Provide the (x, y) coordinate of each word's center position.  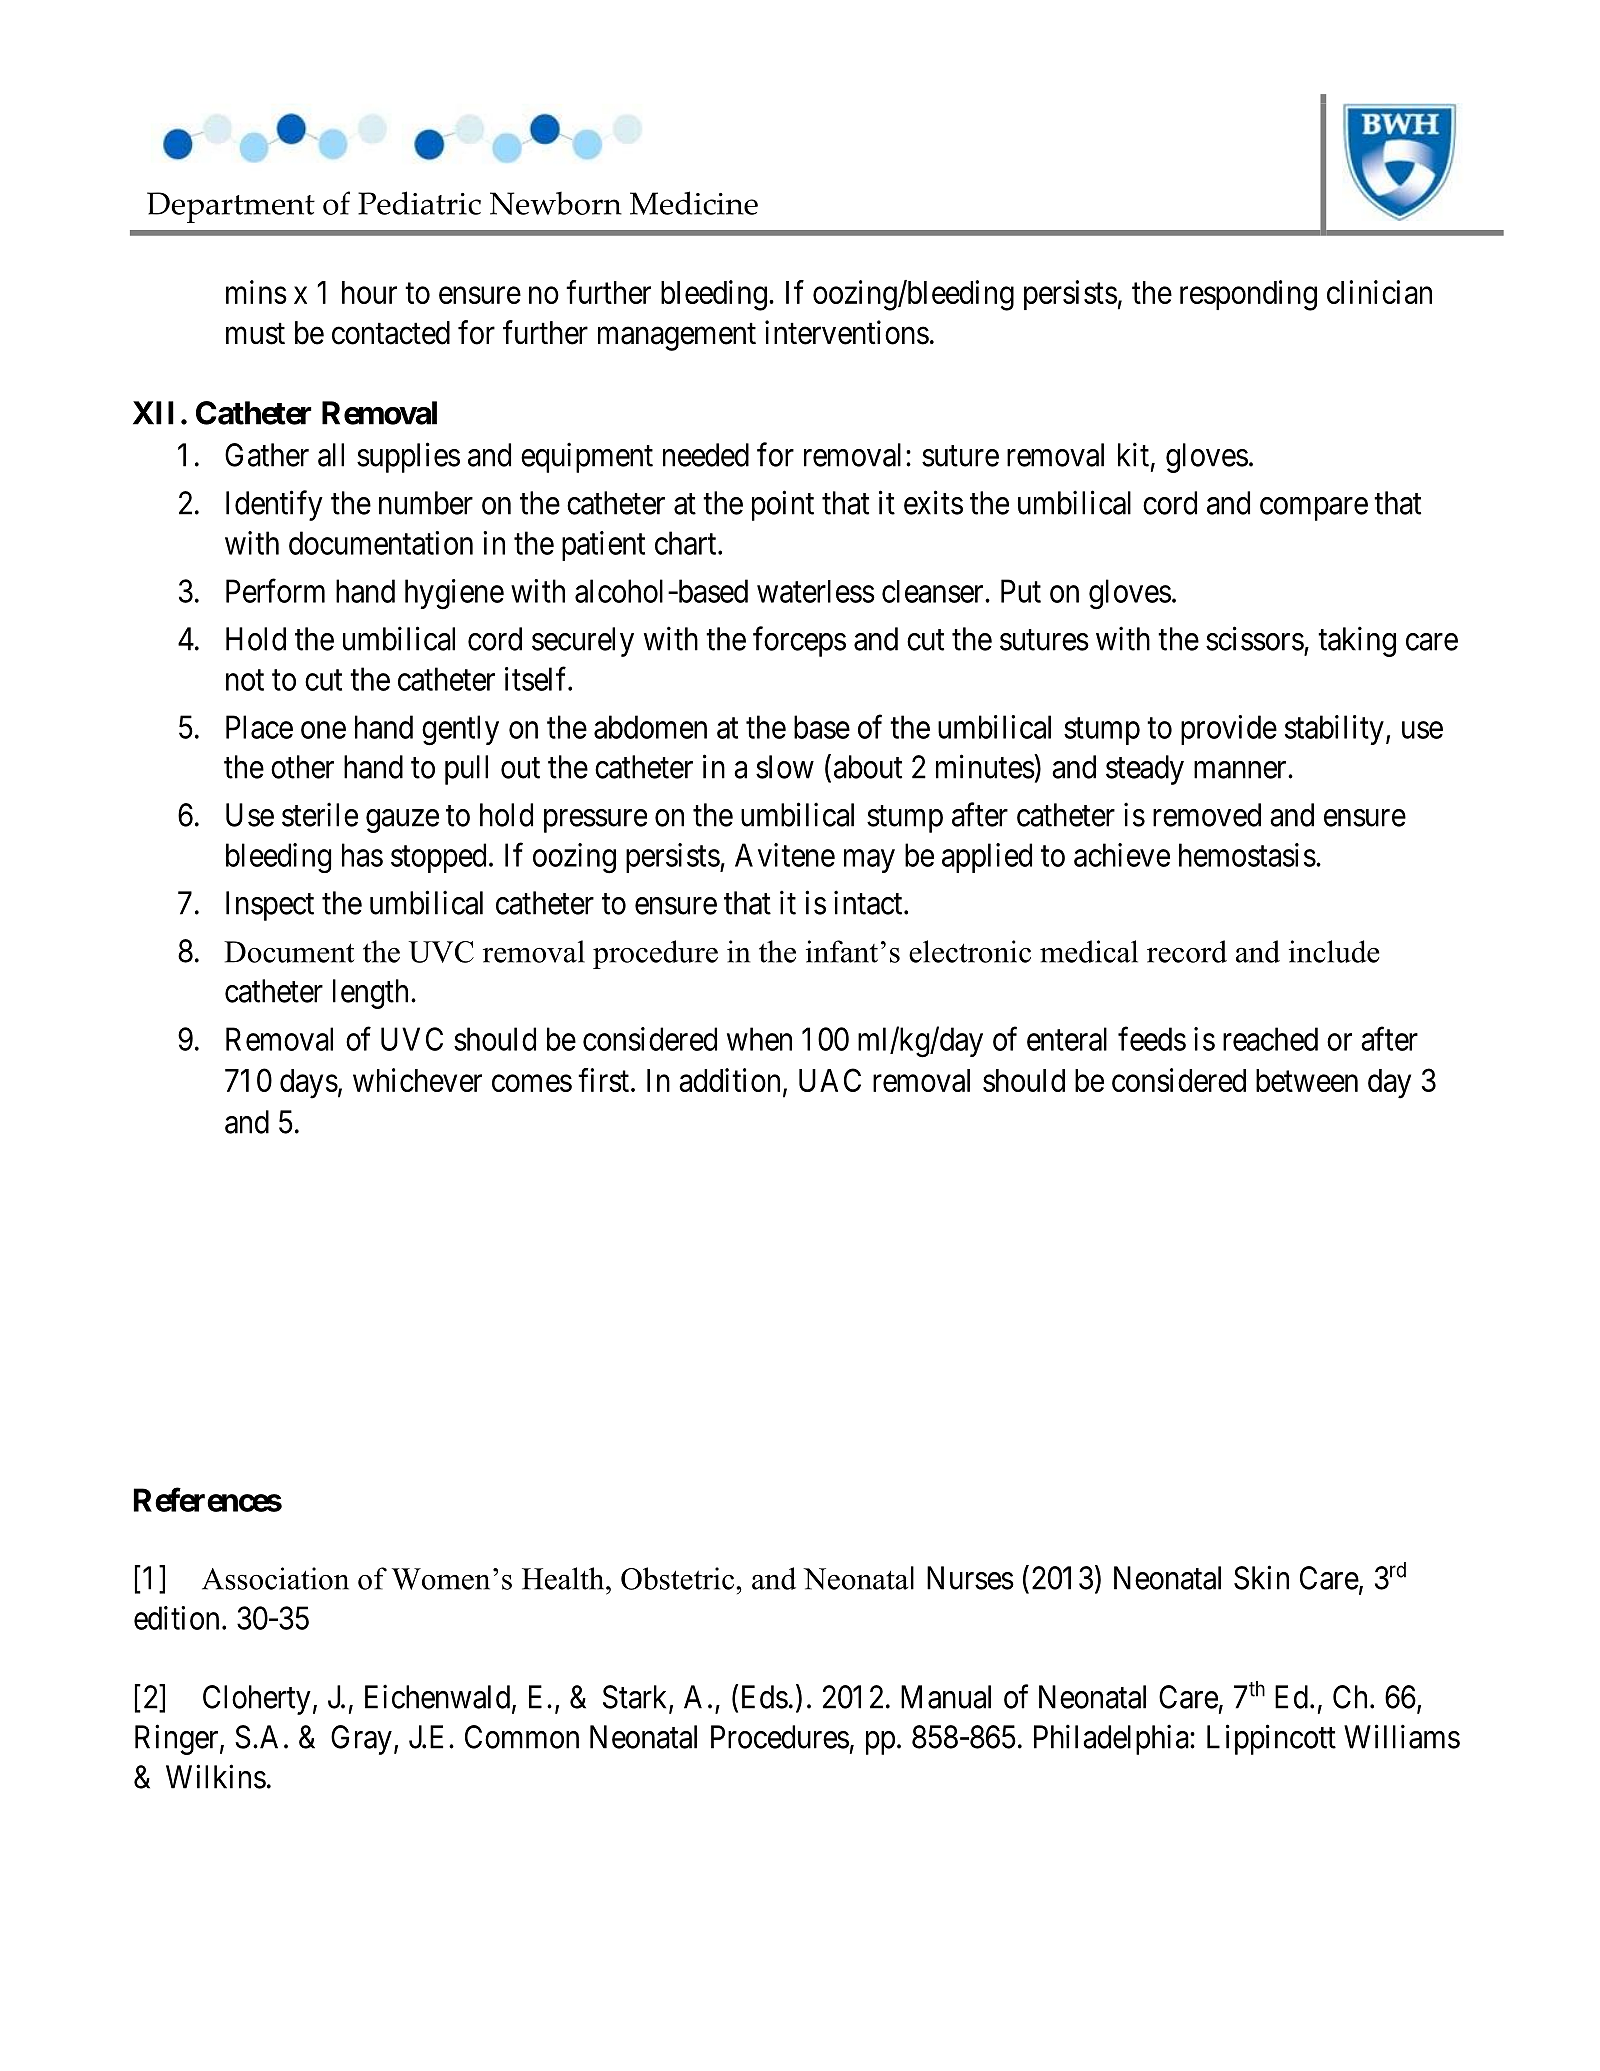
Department (231, 207)
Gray (361, 1740)
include (1334, 951)
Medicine (694, 203)
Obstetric (679, 1578)
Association (275, 1578)
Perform (275, 591)
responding (1248, 295)
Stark (636, 1698)
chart (687, 543)
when (759, 1039)
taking (1357, 641)
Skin (1261, 1577)
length (370, 994)
